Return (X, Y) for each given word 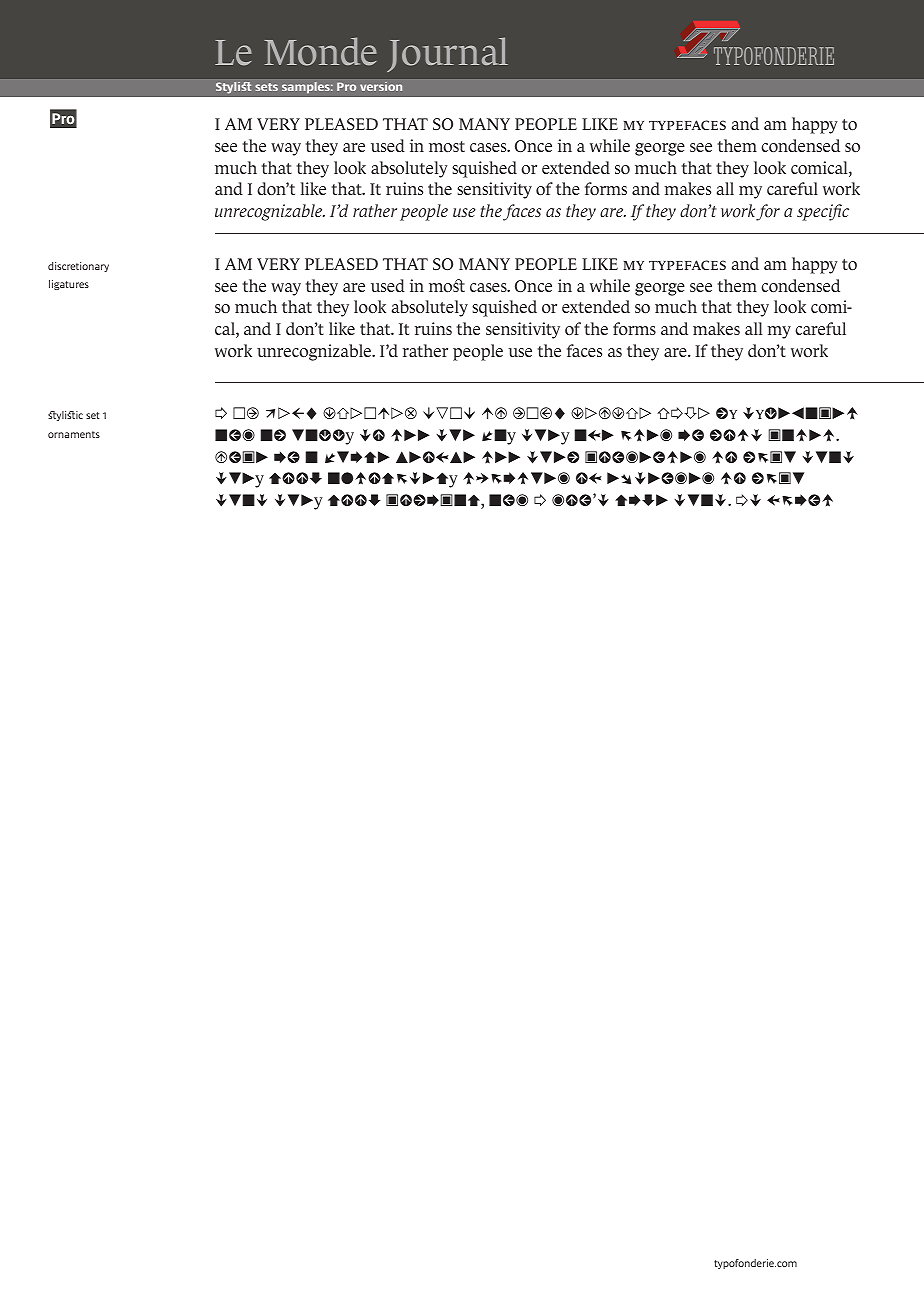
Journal (447, 54)
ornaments (74, 434)
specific (823, 212)
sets (266, 87)
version (381, 86)
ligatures (69, 285)
